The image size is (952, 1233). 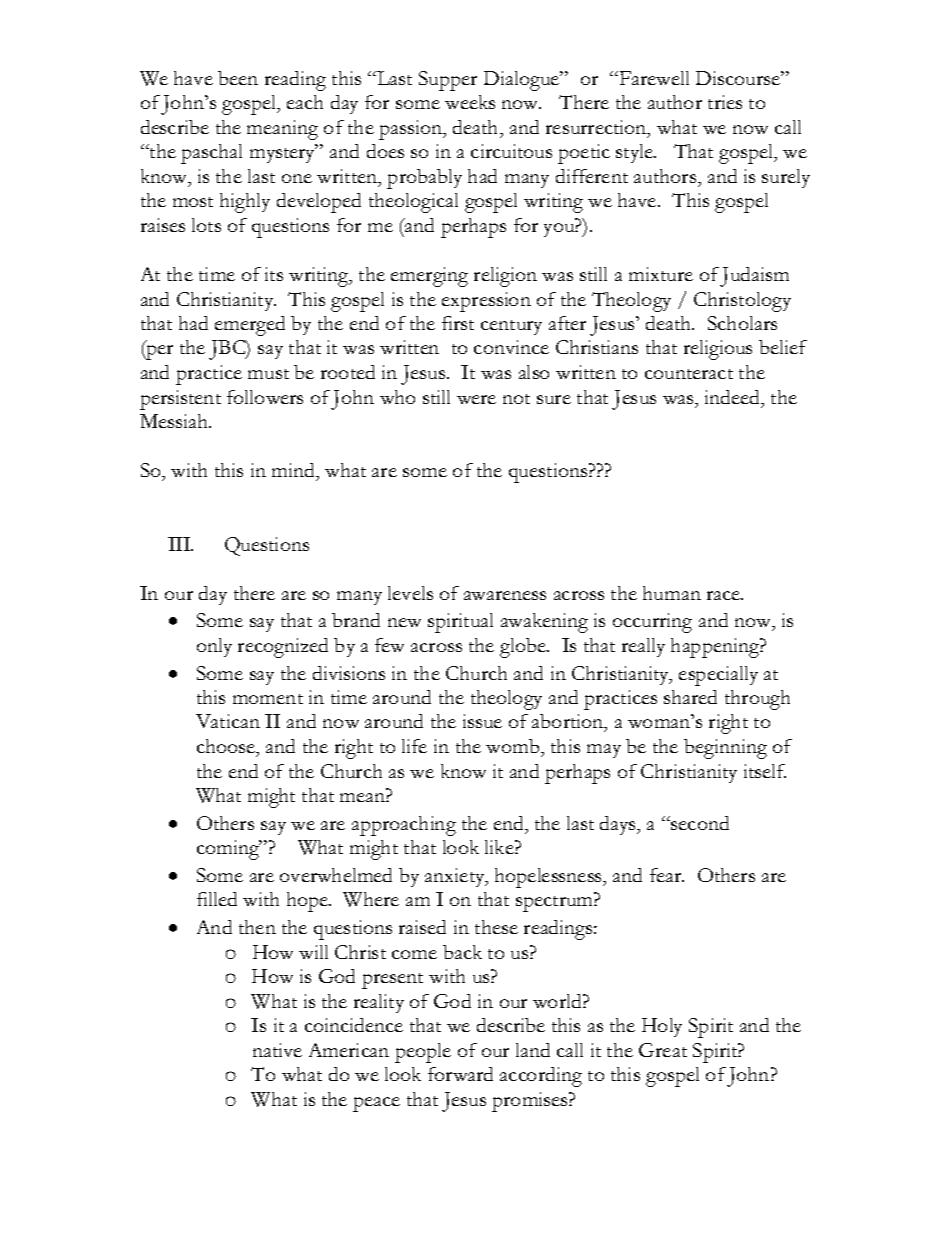 What do you see at coordinates (456, 877) in the image?
I see `anxiety` at bounding box center [456, 877].
